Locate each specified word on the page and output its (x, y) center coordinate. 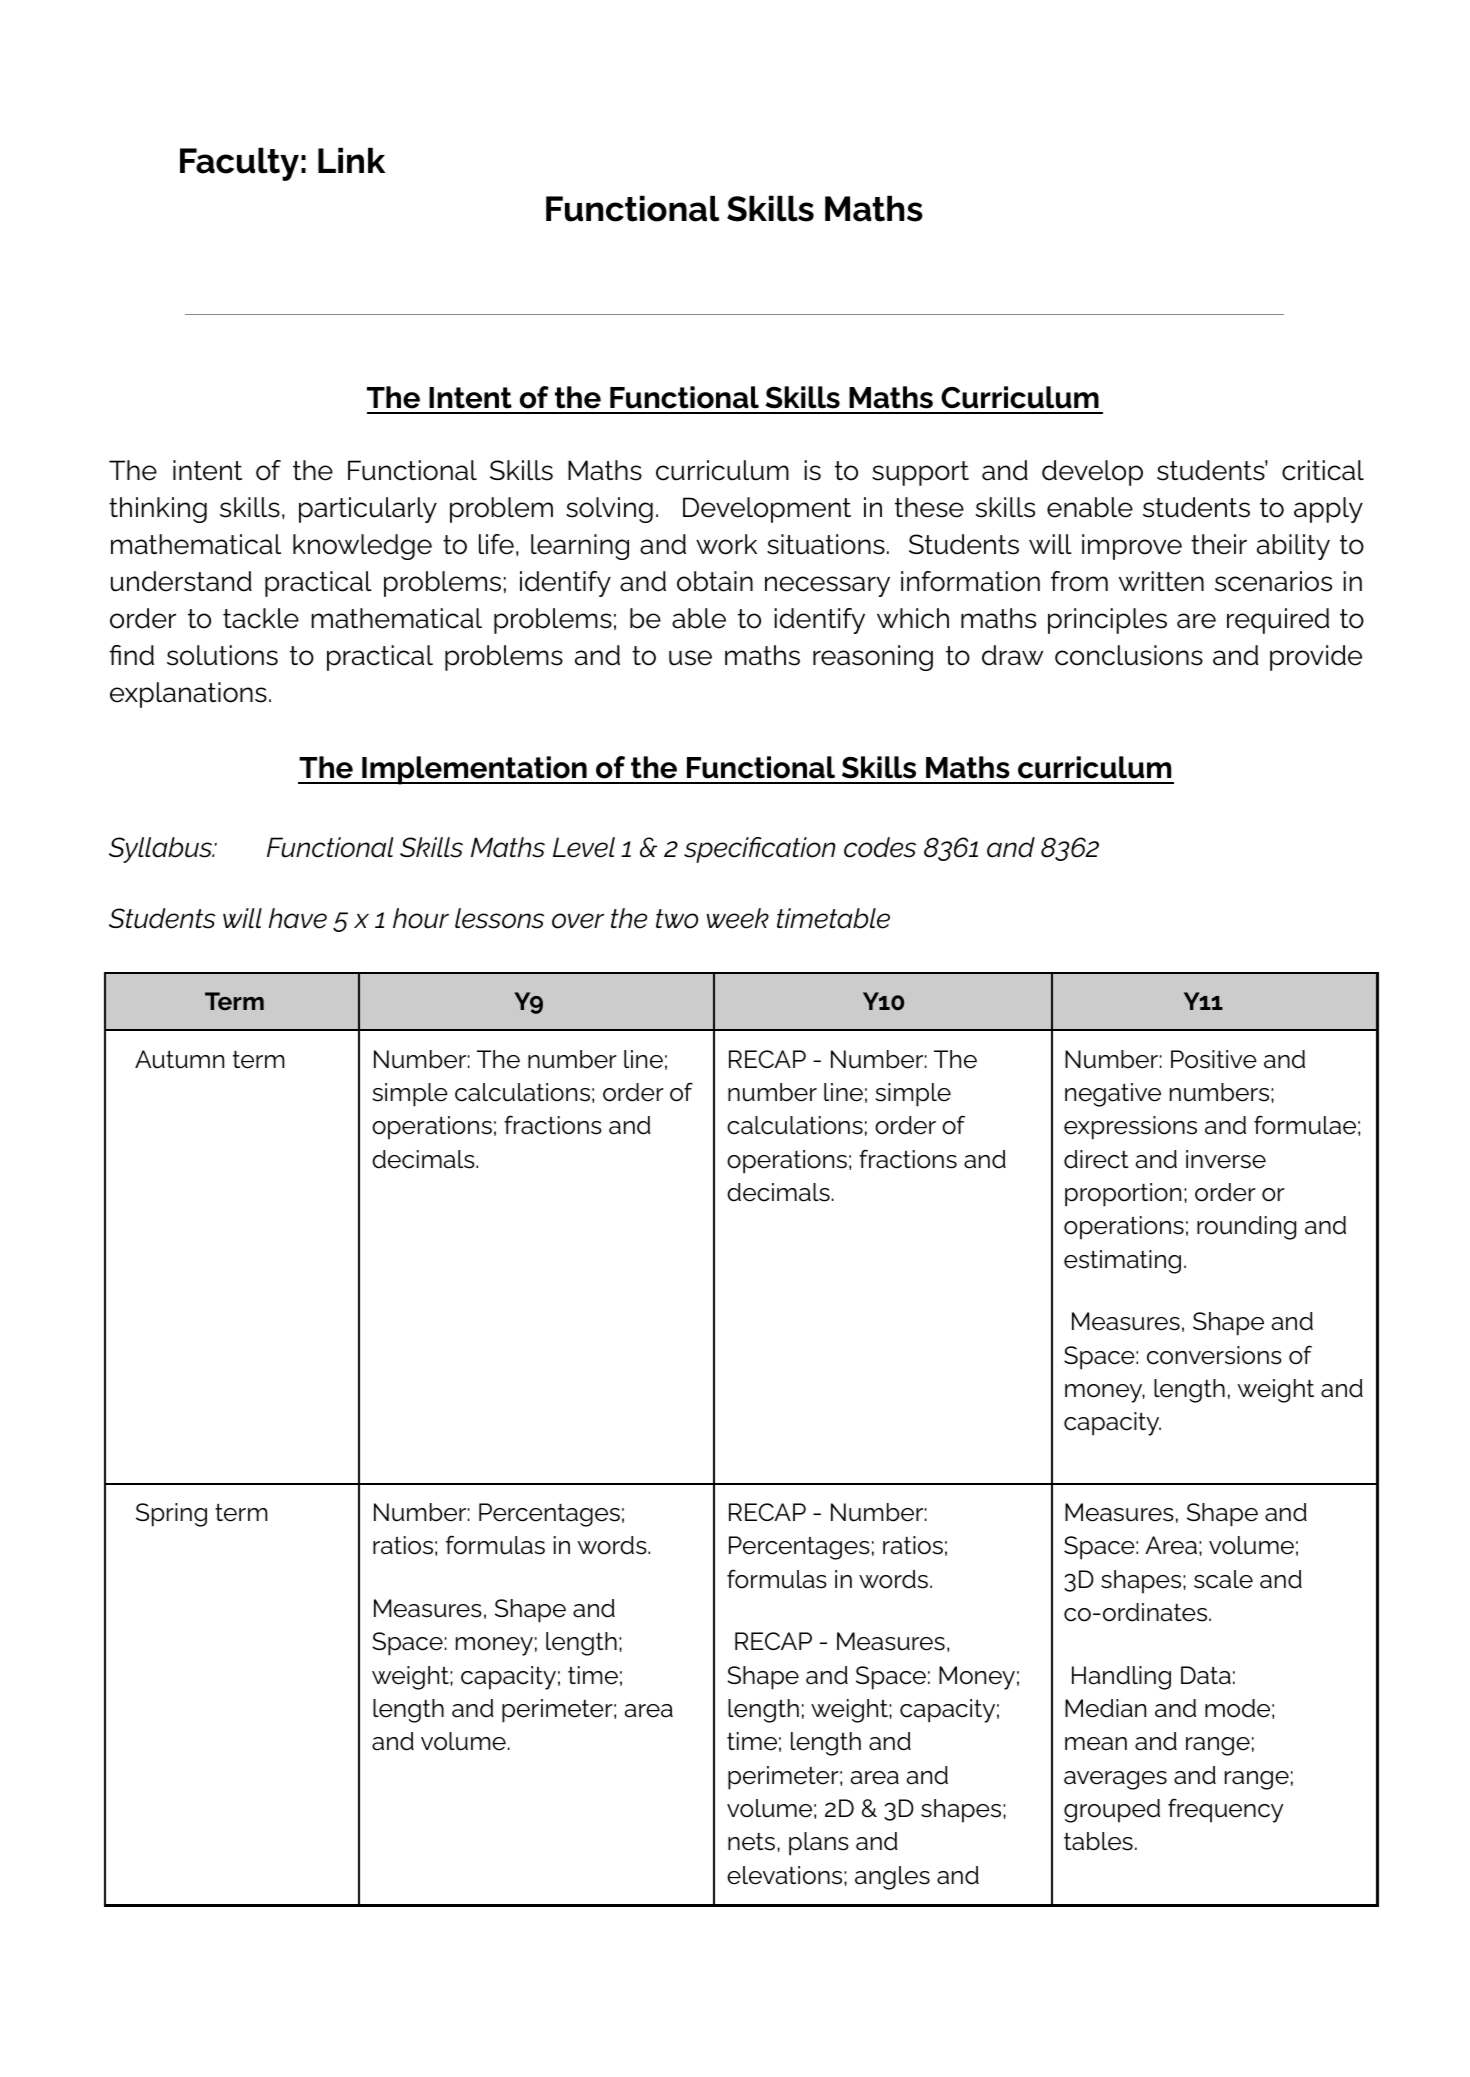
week (737, 918)
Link (351, 160)
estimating (1122, 1262)
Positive (1214, 1059)
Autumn (179, 1059)
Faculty (239, 164)
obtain (715, 581)
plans (819, 1844)
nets (751, 1842)
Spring (171, 1515)
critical (1323, 470)
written (1161, 581)
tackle (261, 618)
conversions (1214, 1355)
